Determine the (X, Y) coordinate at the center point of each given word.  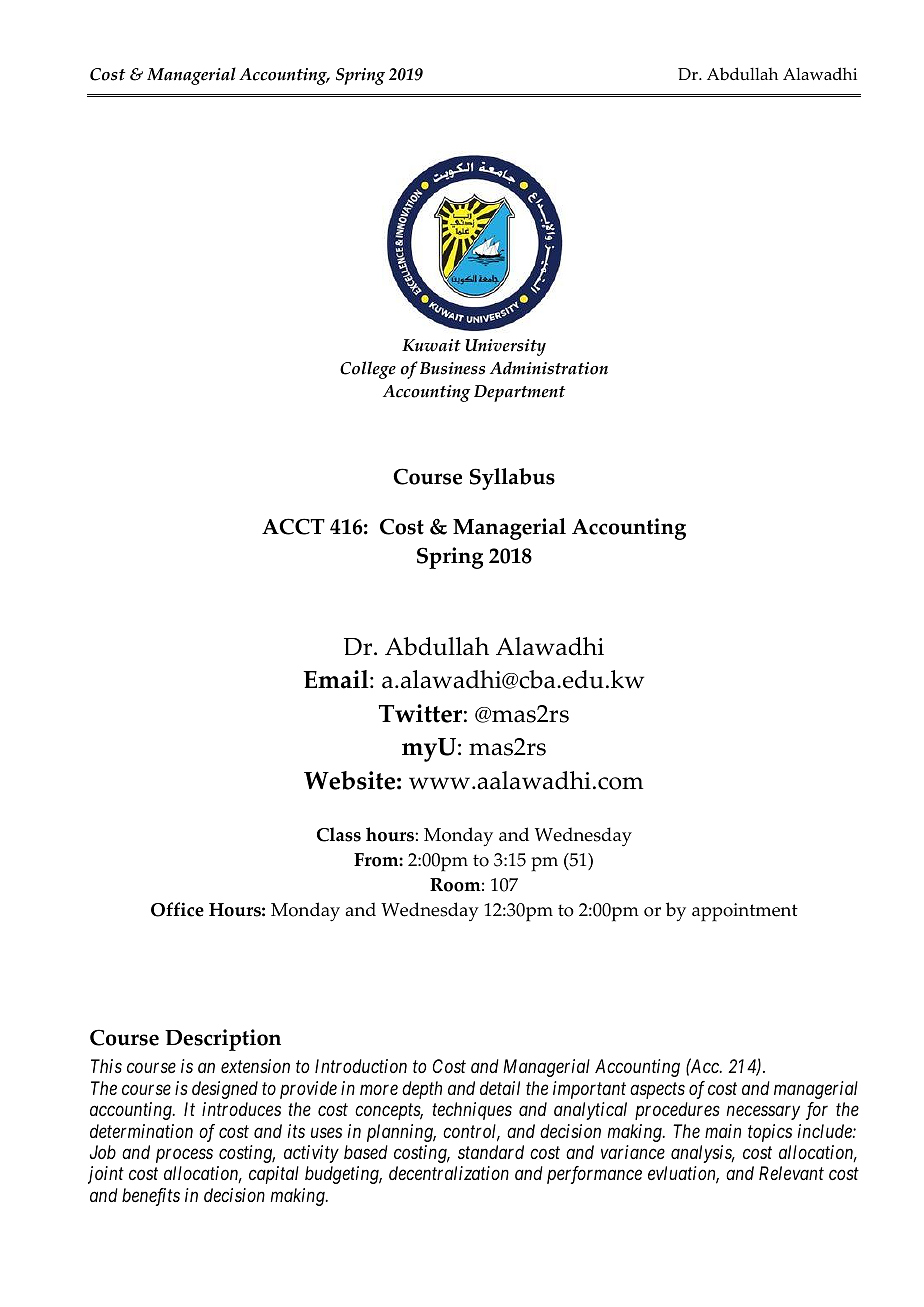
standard (491, 1152)
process (184, 1156)
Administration (549, 368)
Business (452, 368)
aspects (657, 1091)
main (723, 1131)
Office (177, 909)
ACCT (293, 526)
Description (223, 1040)
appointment (745, 912)
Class (339, 834)
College (368, 370)
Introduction (361, 1066)
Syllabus (512, 479)
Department (519, 393)
